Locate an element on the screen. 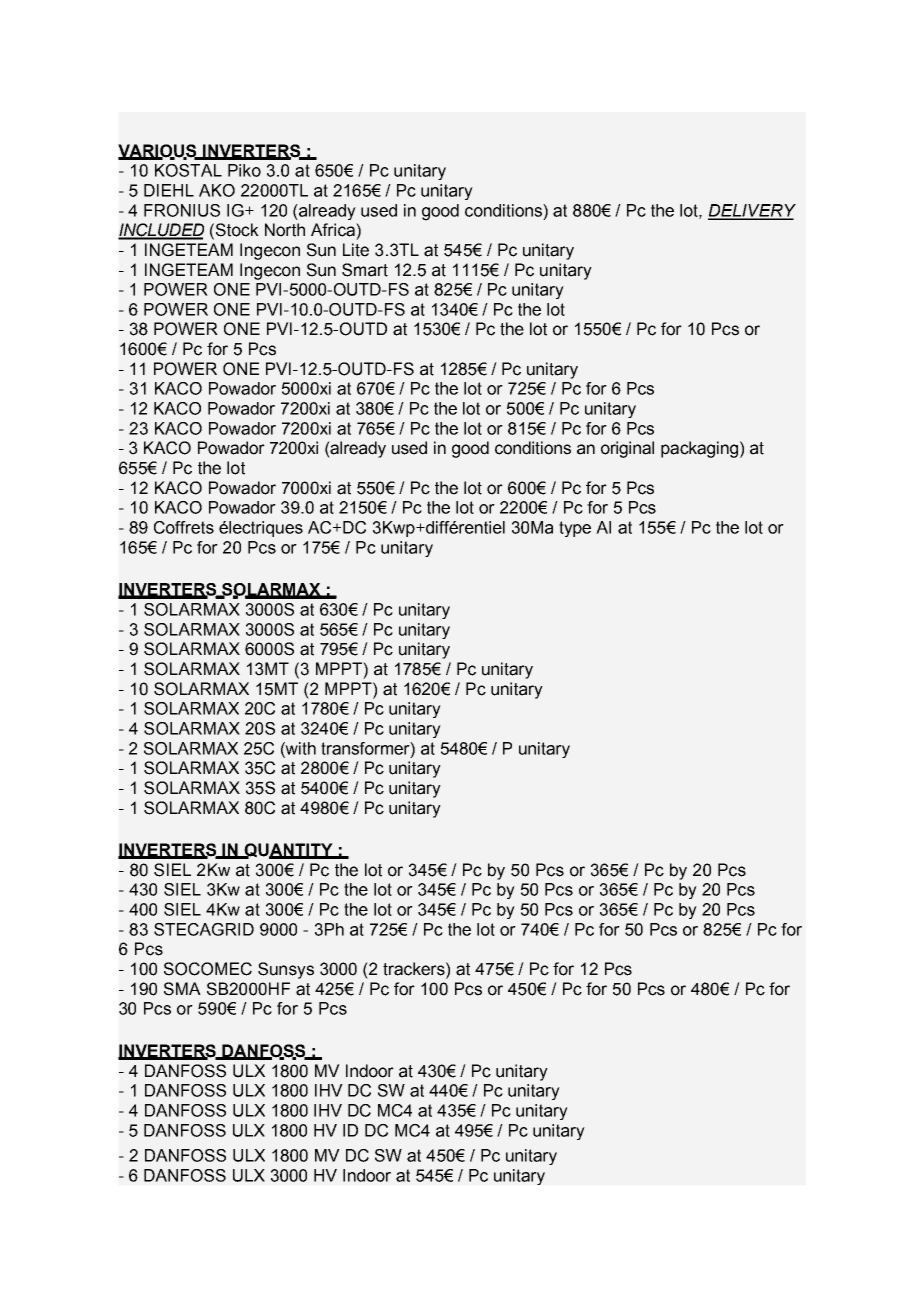 Image resolution: width=924 pixels, height=1308 pixels. original is located at coordinates (627, 449).
